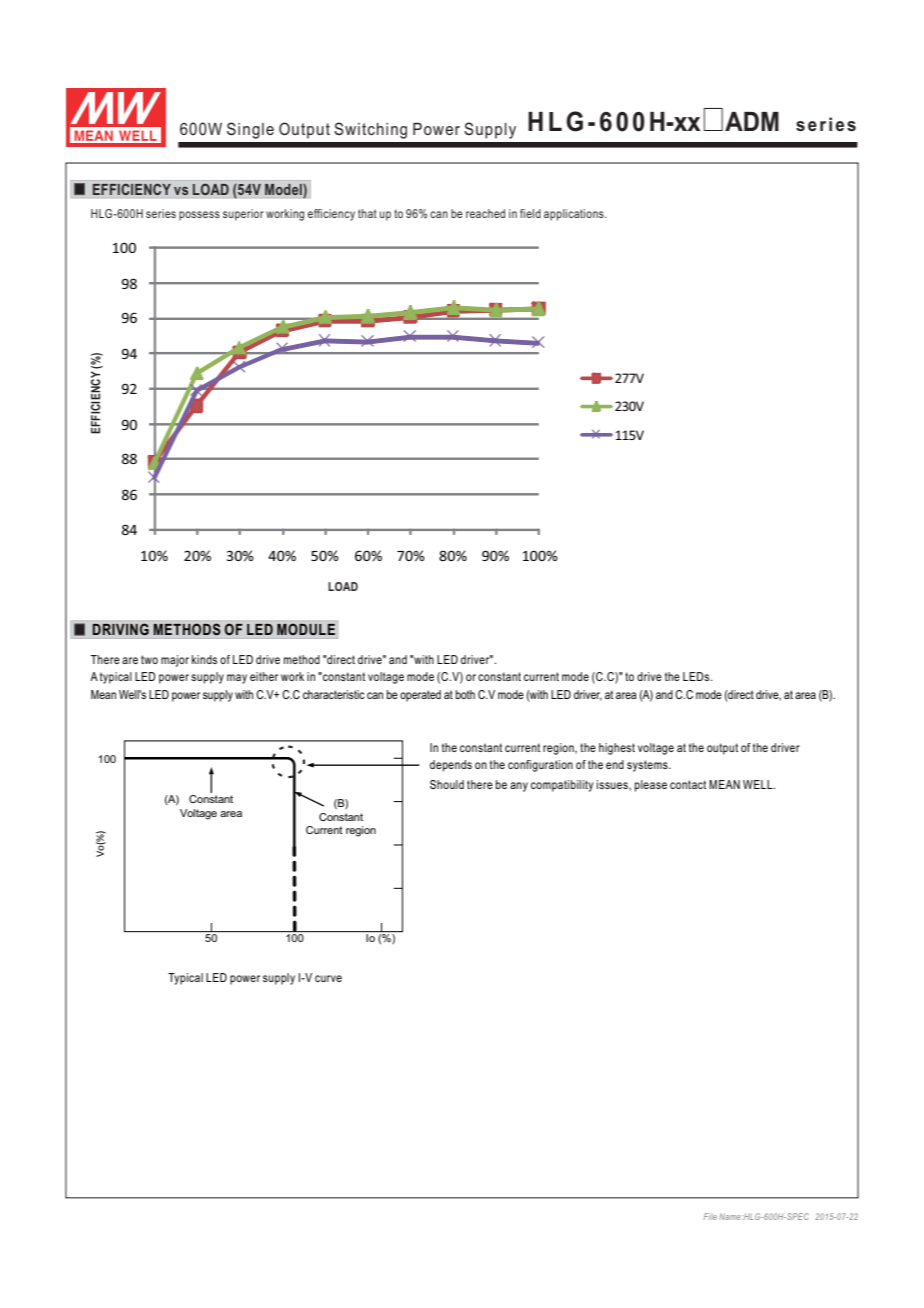 Image resolution: width=924 pixels, height=1308 pixels. Describe the element at coordinates (575, 215) in the image. I see `applications` at that location.
